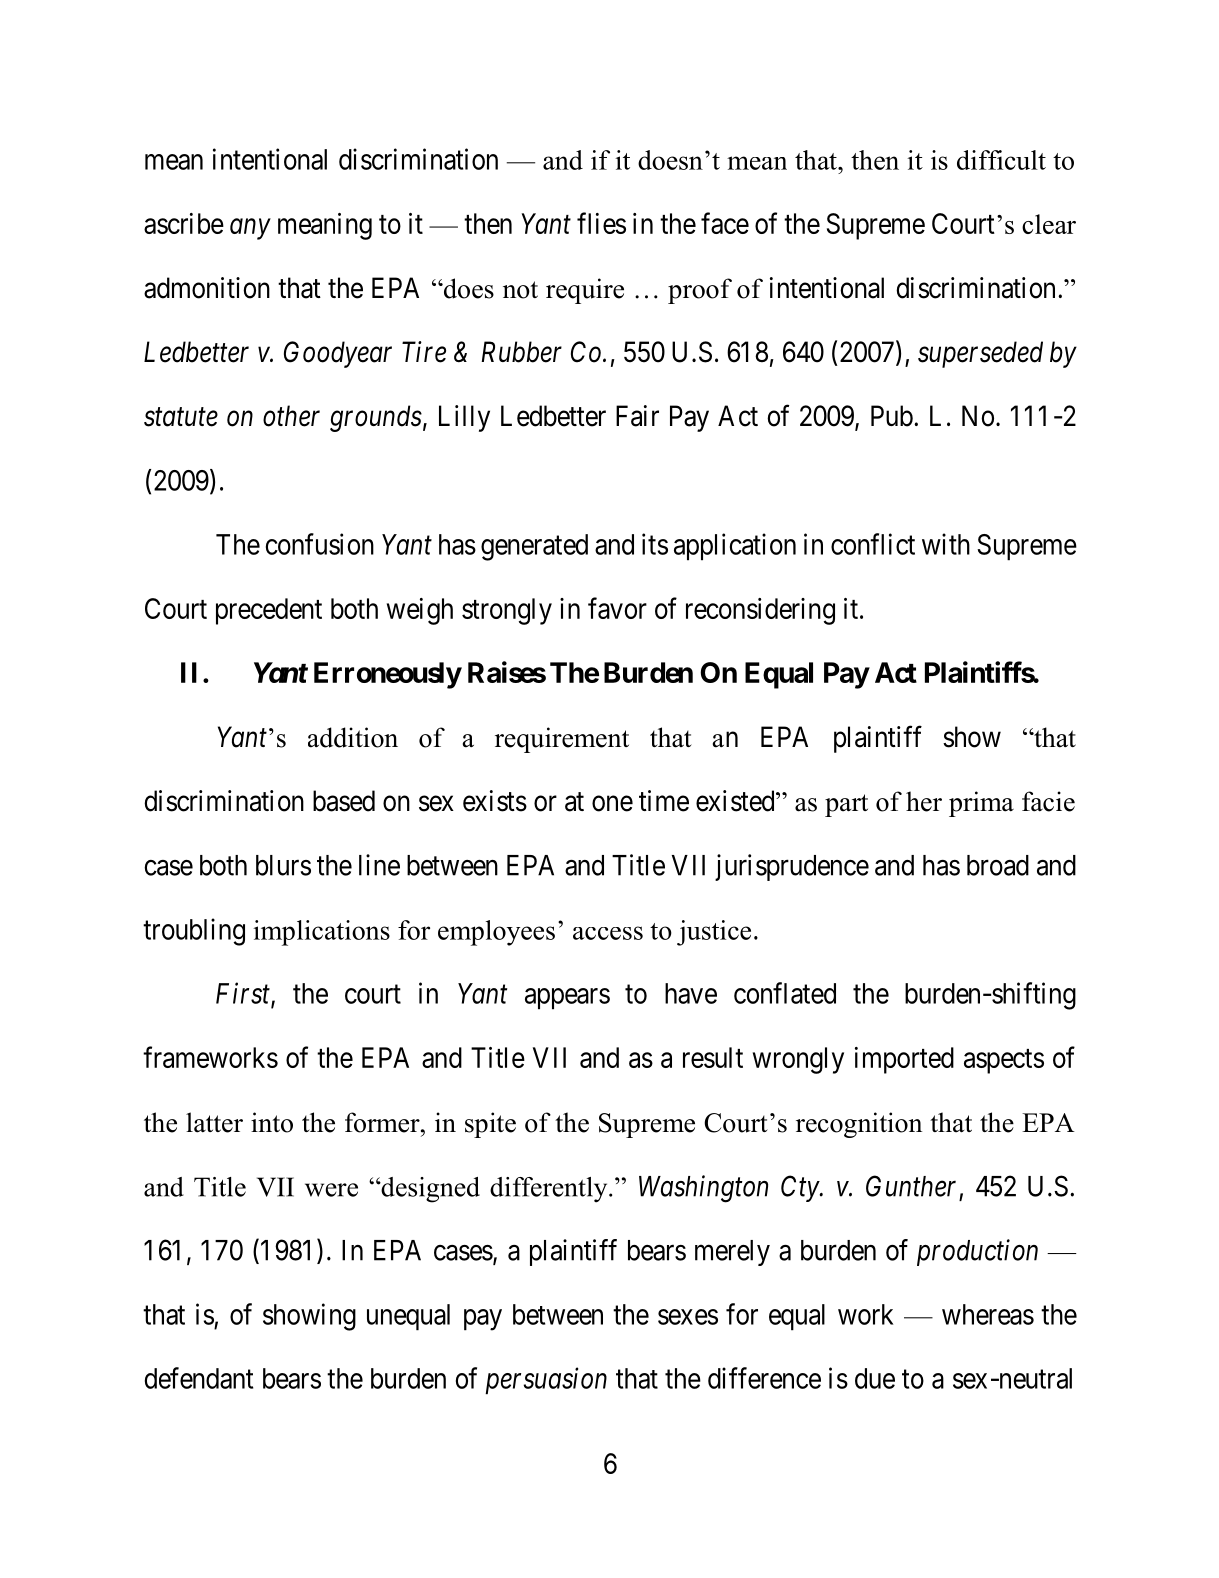 The height and width of the screenshot is (1578, 1219). Describe the element at coordinates (1001, 160) in the screenshot. I see `difficult` at that location.
